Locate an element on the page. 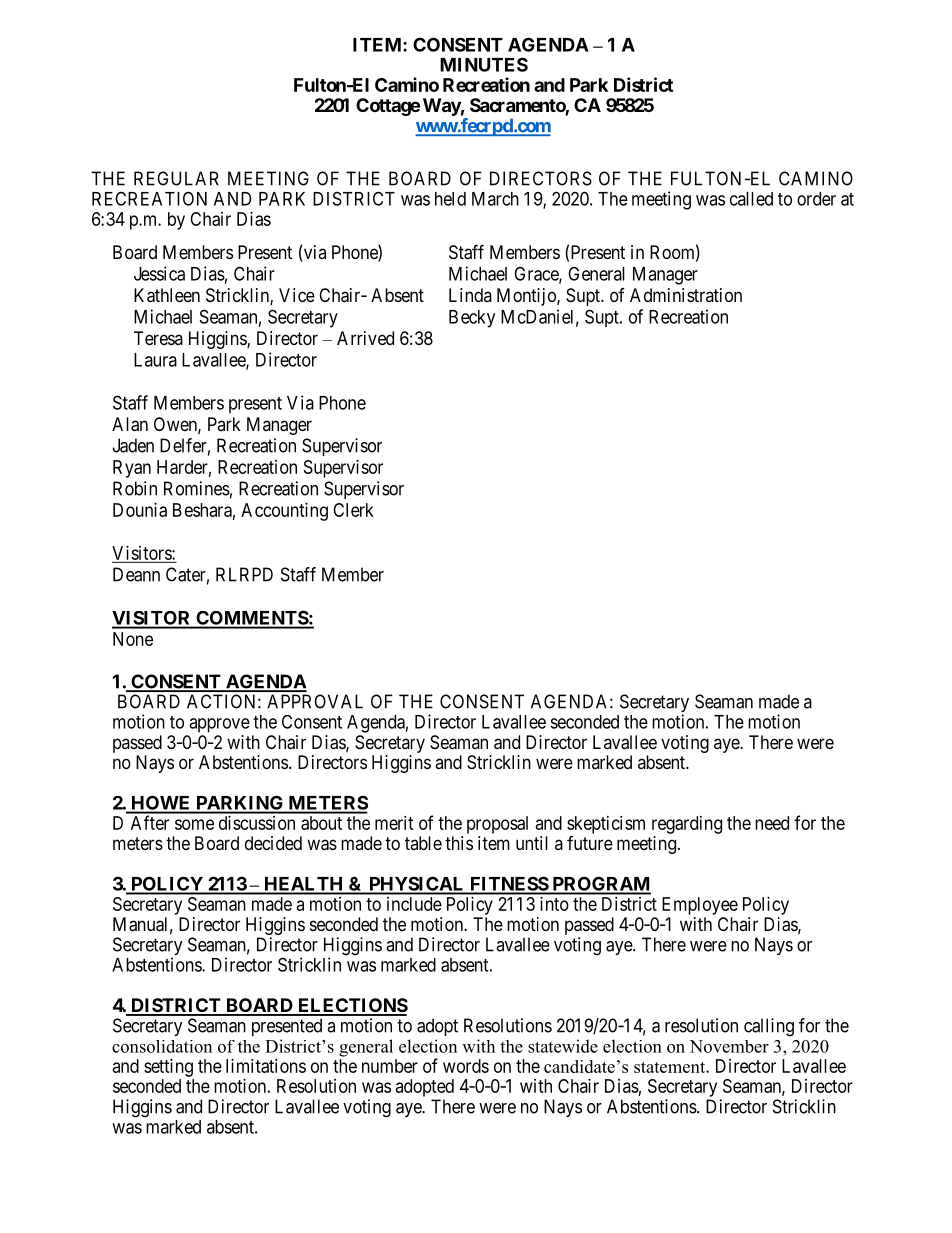 This document has width=952, height=1233. Clerk is located at coordinates (353, 510).
